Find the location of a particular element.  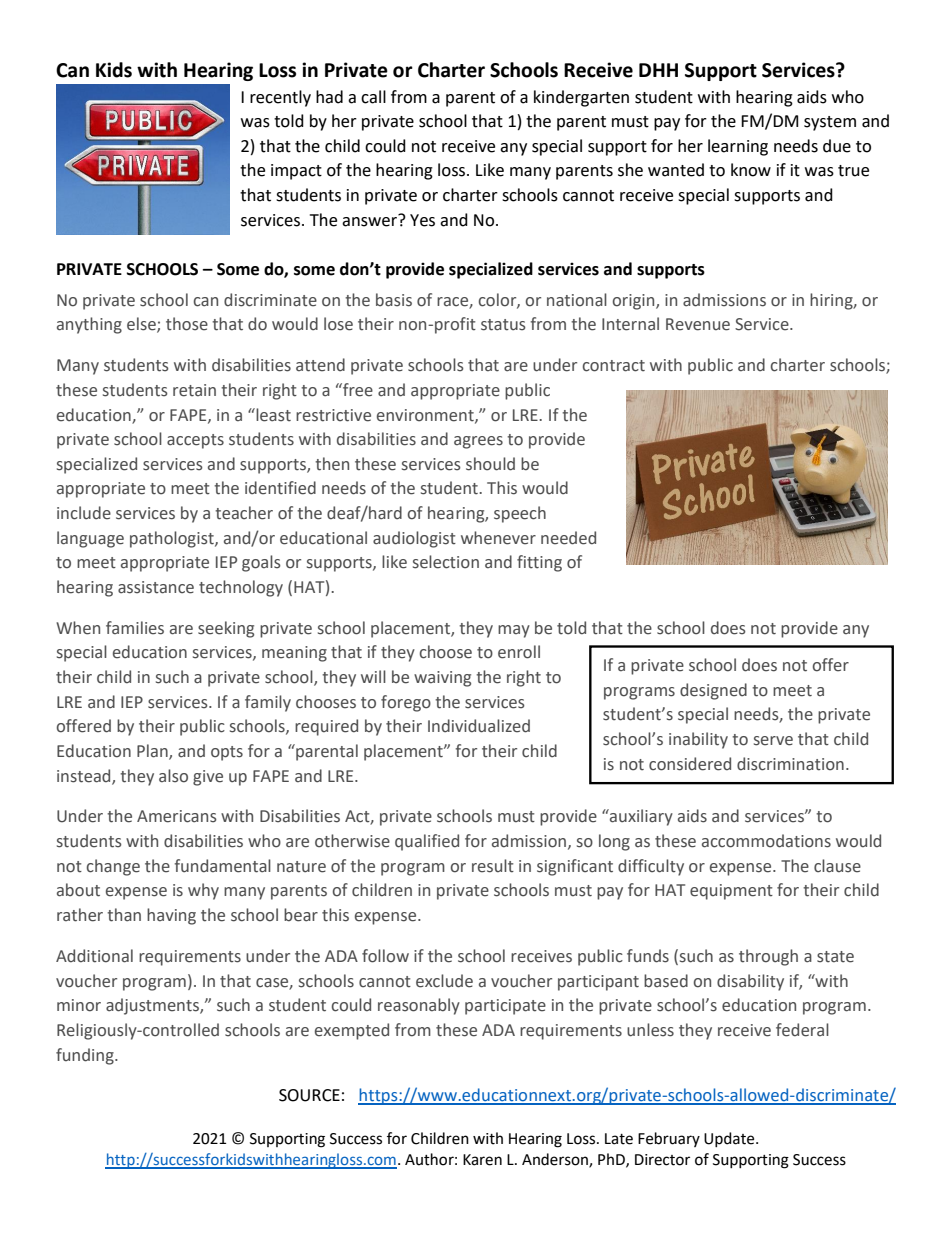

learning is located at coordinates (738, 147).
